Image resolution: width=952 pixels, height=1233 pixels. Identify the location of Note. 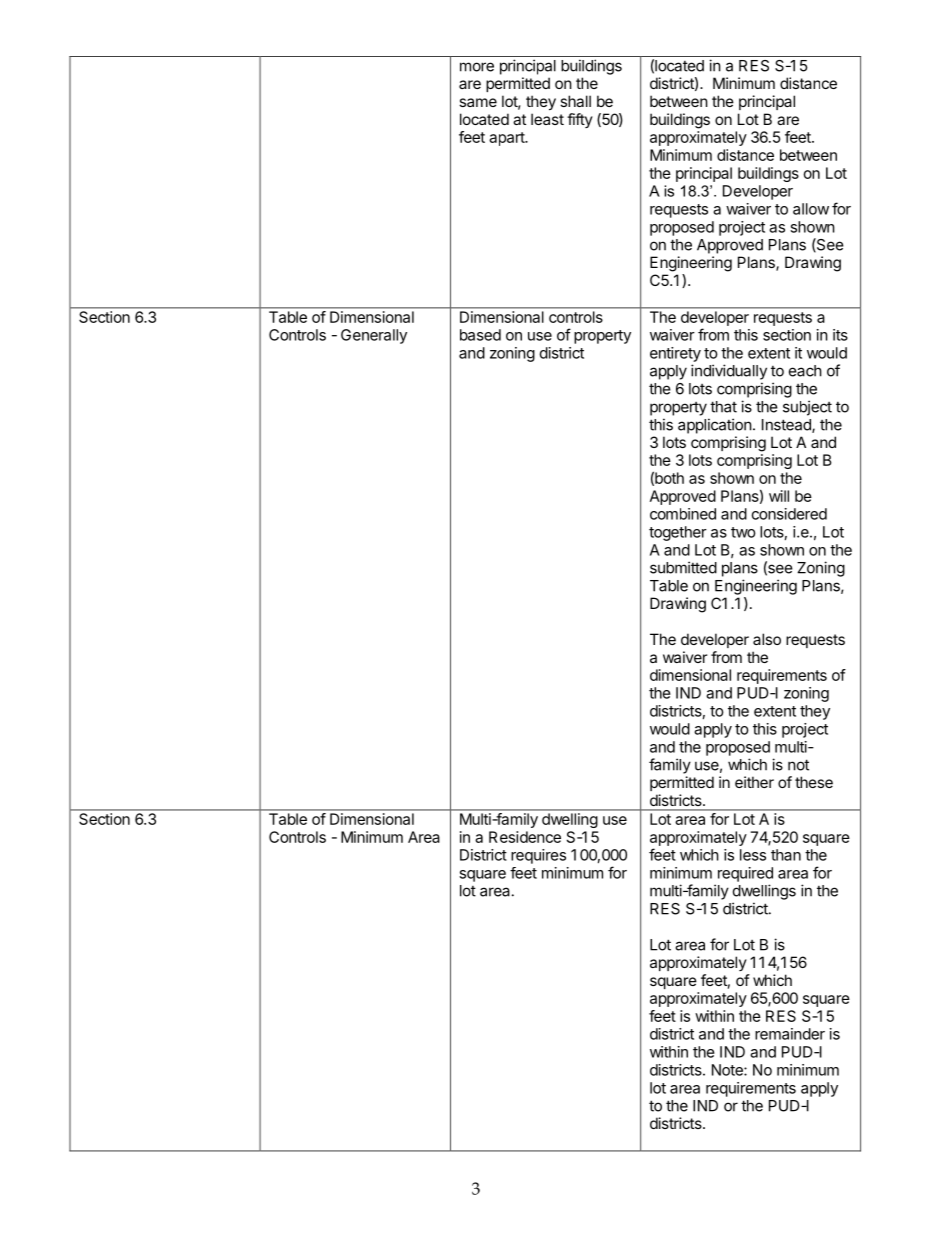
(728, 1070).
